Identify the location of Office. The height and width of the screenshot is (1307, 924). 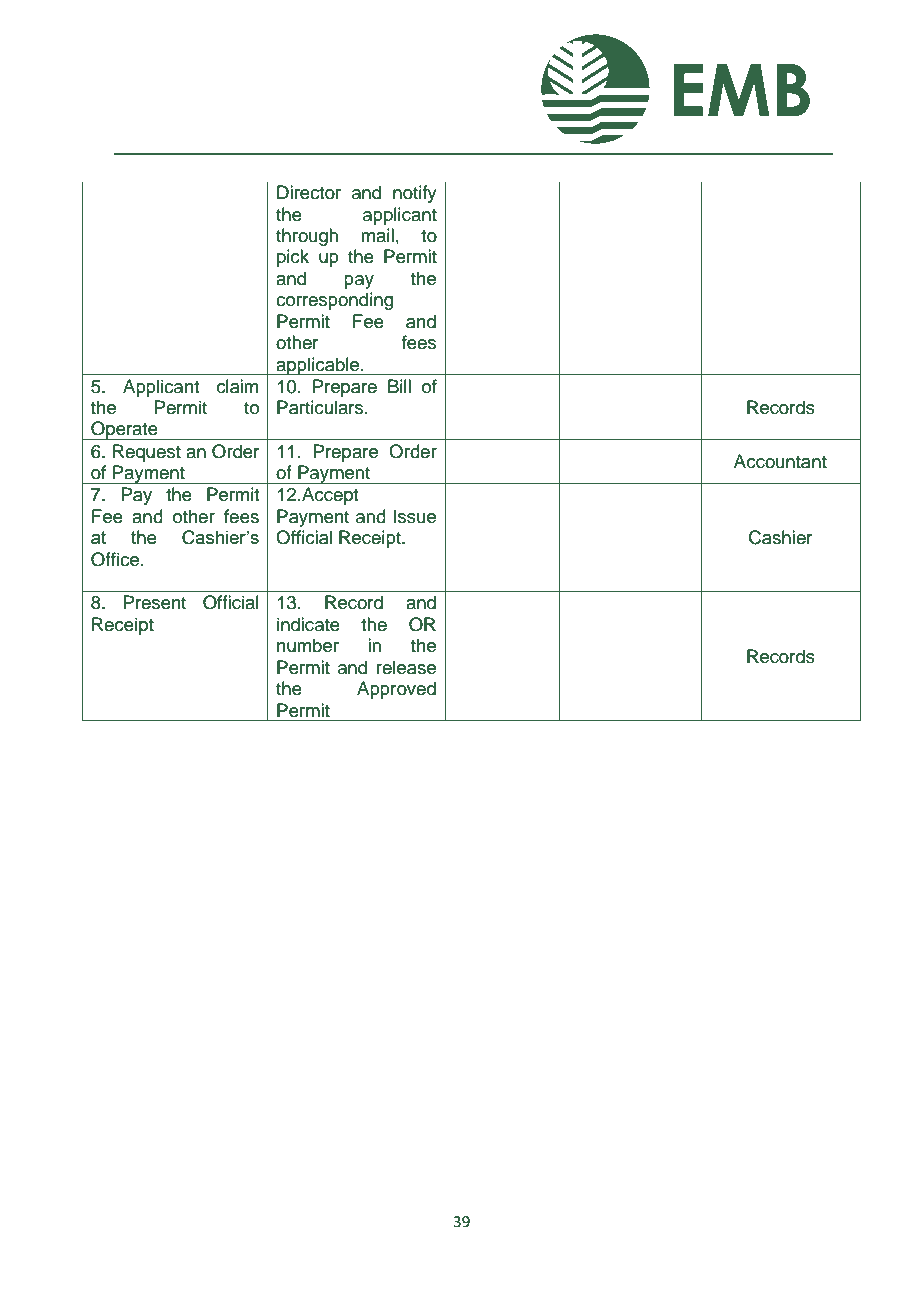
(115, 559).
